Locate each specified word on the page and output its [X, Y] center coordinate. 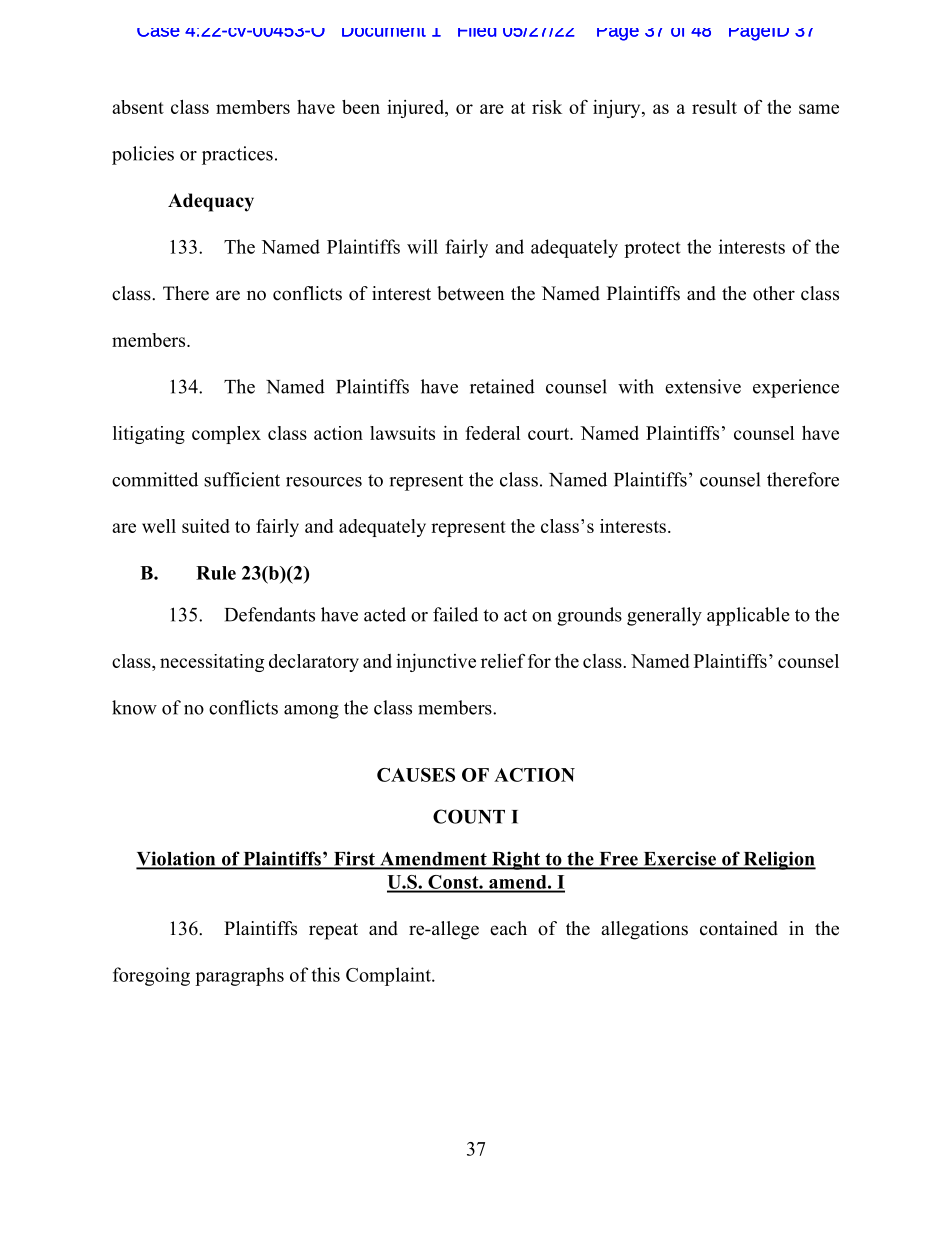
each [508, 928]
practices [237, 155]
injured [416, 109]
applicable [748, 616]
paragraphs [239, 976]
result [714, 107]
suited [206, 526]
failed [455, 614]
